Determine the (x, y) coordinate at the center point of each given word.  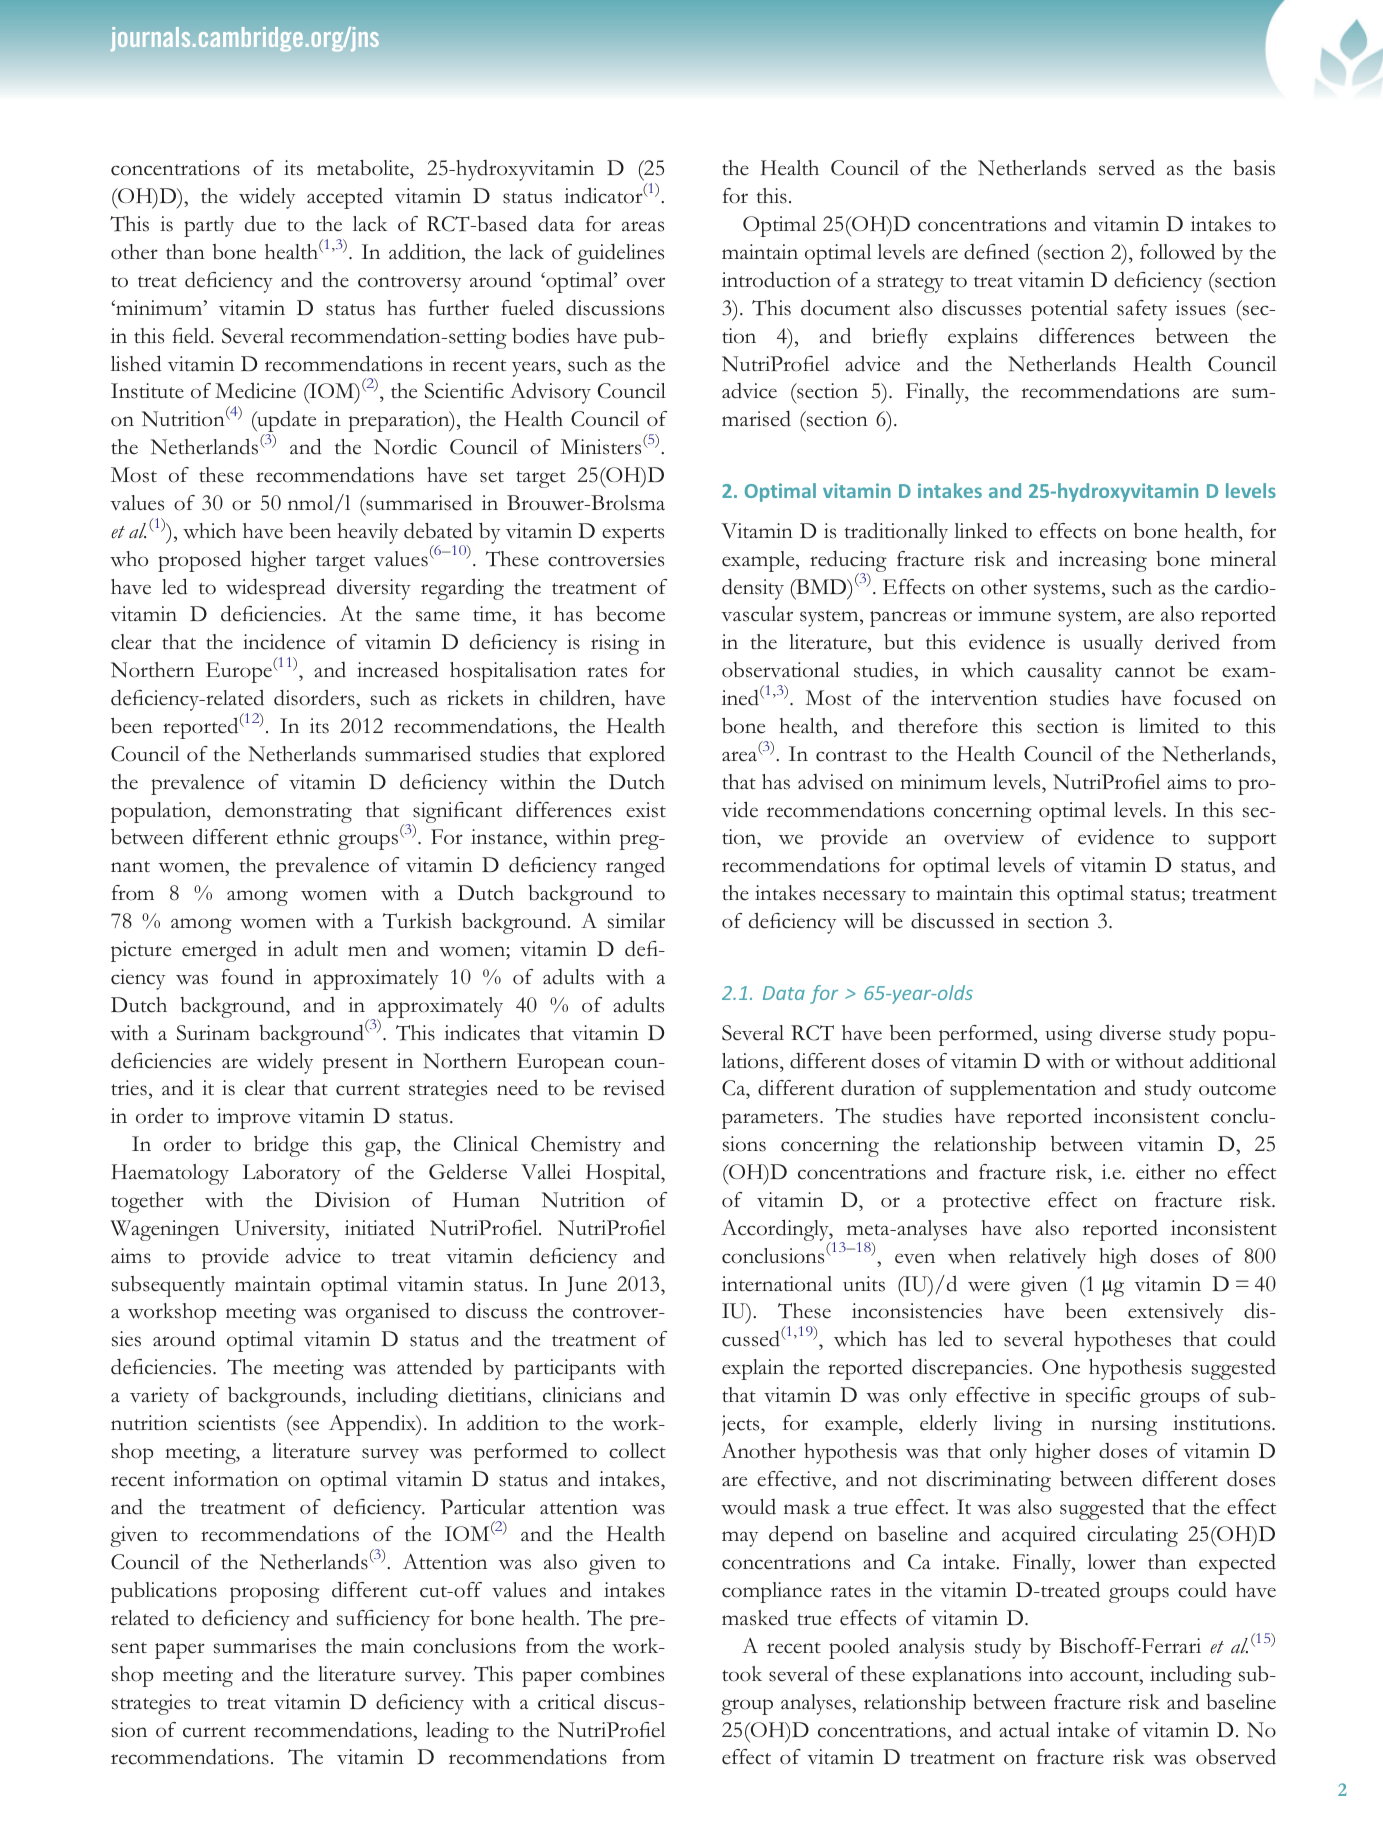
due (260, 224)
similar (636, 921)
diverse (1130, 1033)
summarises (265, 1646)
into (1045, 1674)
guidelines (621, 254)
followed (1177, 252)
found (247, 976)
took (742, 1674)
